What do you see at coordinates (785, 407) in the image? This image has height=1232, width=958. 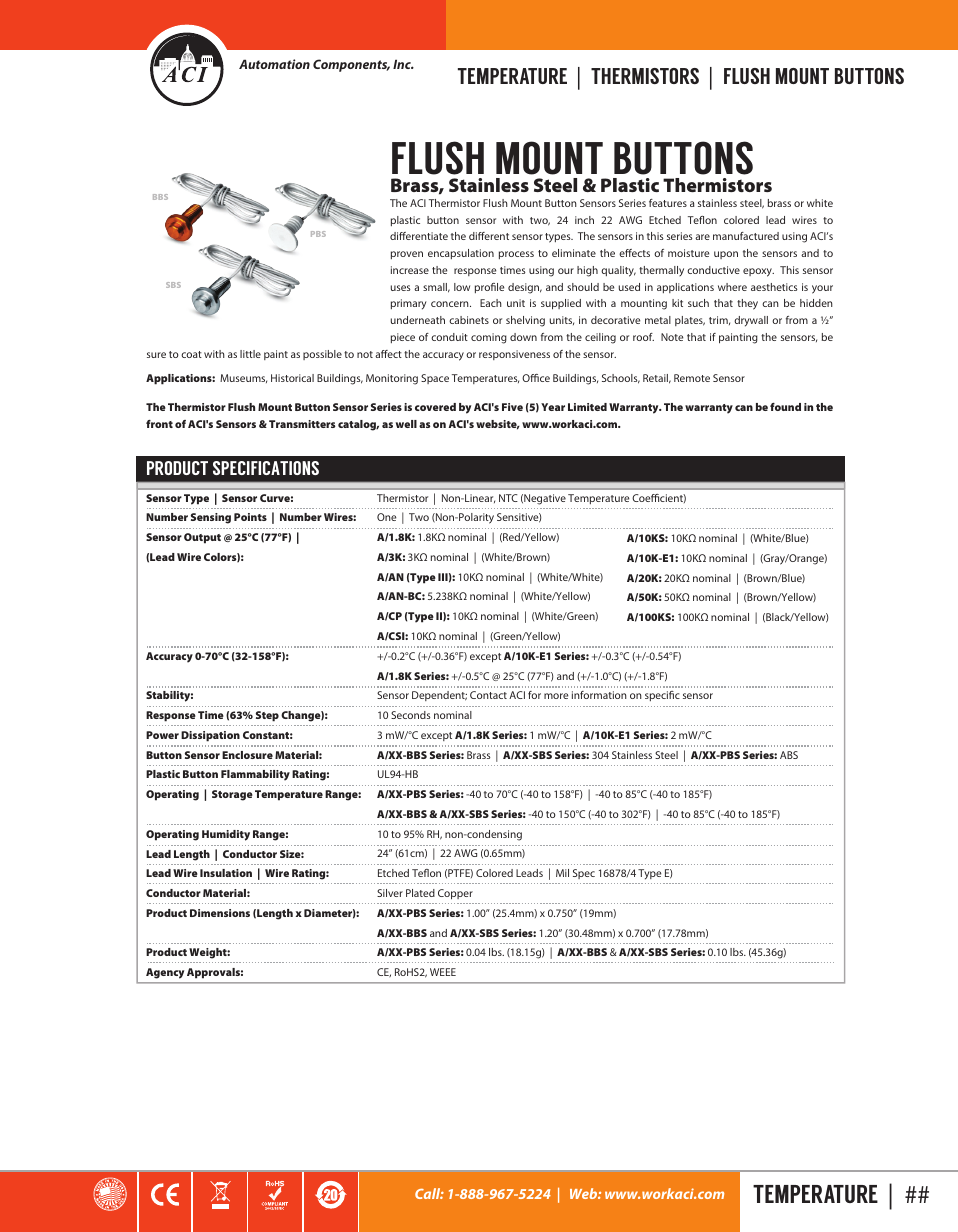 I see `found` at bounding box center [785, 407].
